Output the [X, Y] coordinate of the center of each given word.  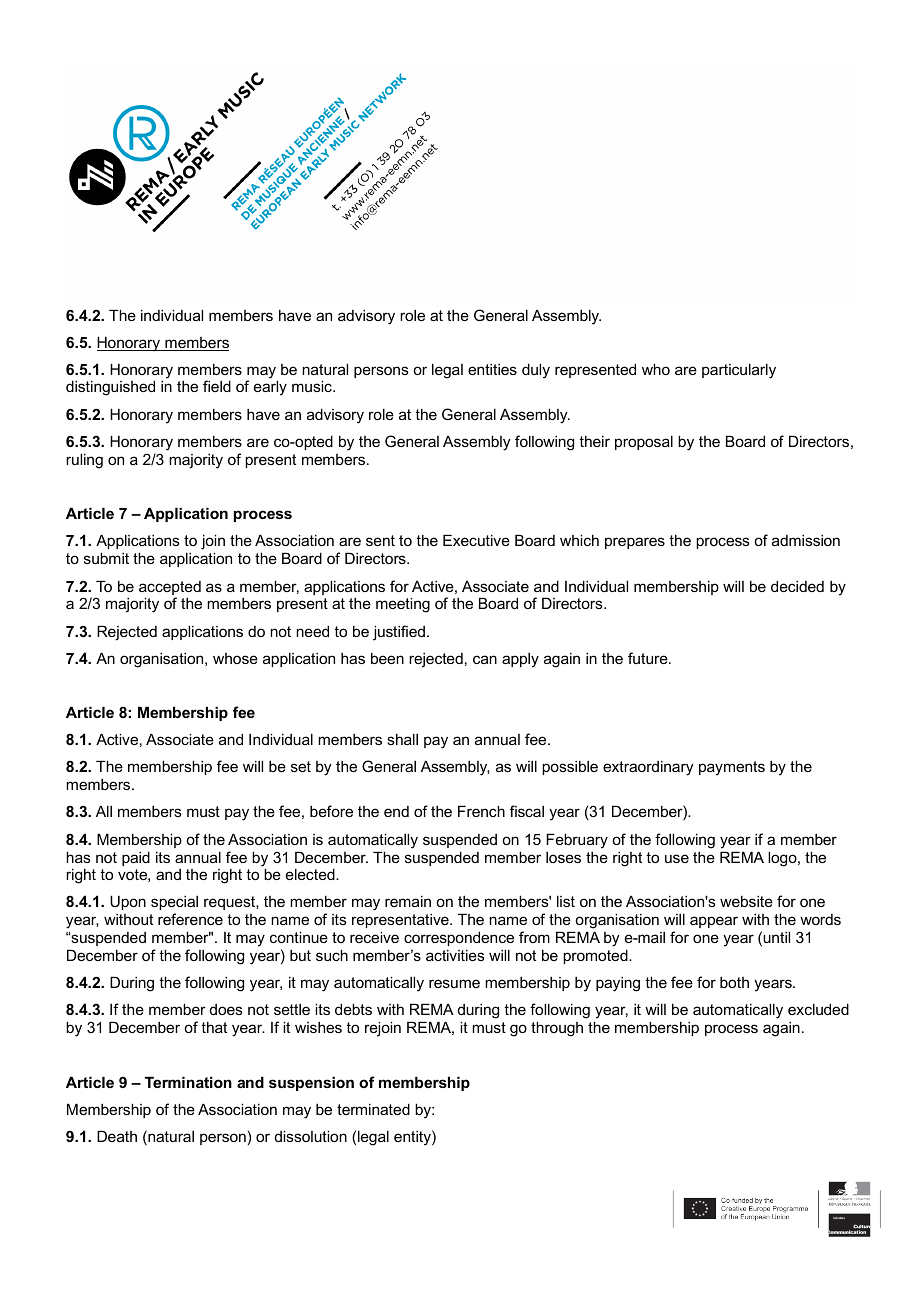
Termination [188, 1082]
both [734, 982]
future [649, 658]
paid [136, 858]
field [217, 386]
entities [492, 369]
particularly [739, 371]
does [226, 1009]
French [481, 811]
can [485, 659]
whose [235, 658]
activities [455, 955]
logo [783, 859]
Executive [476, 540]
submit [106, 558]
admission [806, 540]
